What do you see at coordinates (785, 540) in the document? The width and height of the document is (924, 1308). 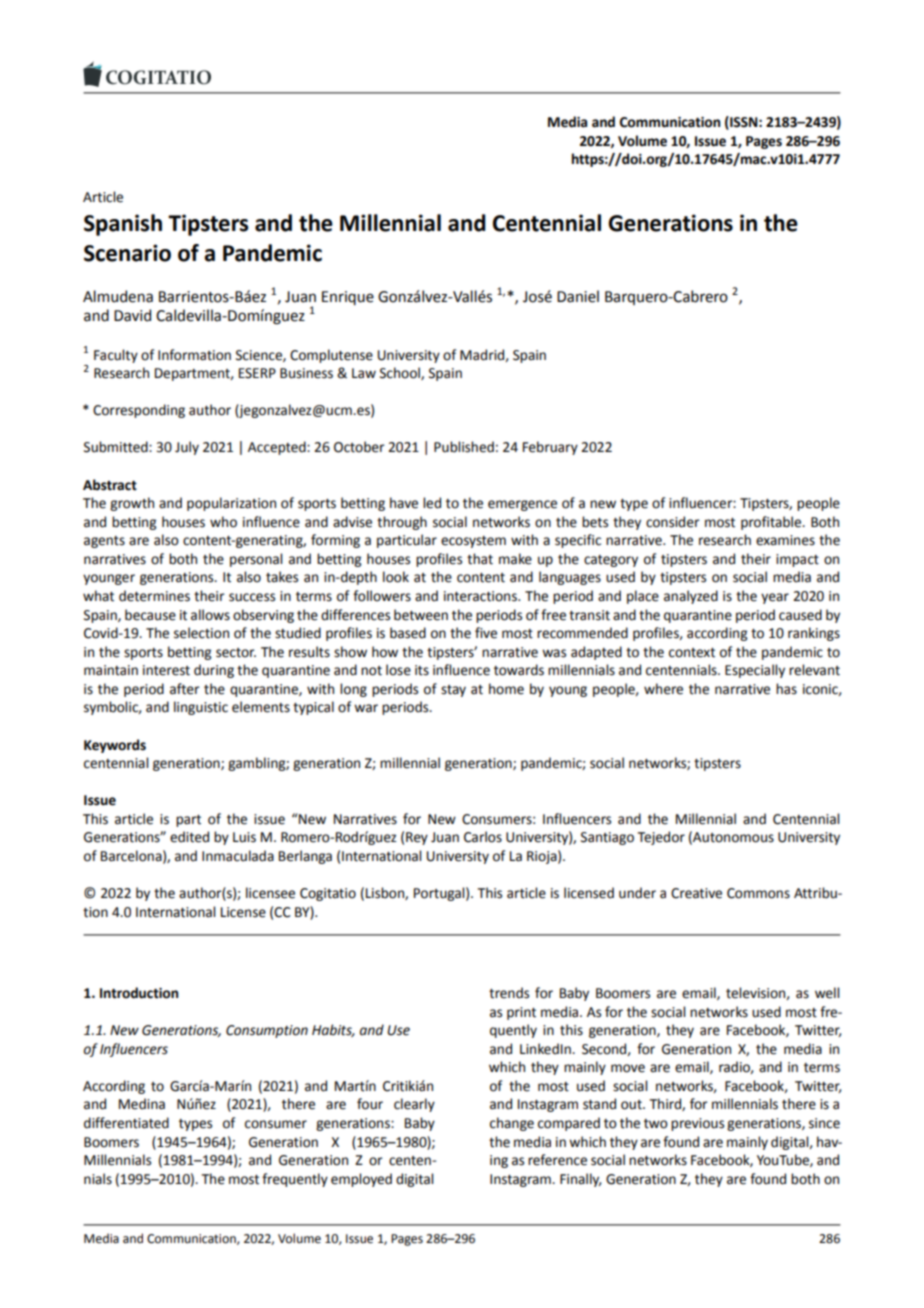 I see `examines` at bounding box center [785, 540].
